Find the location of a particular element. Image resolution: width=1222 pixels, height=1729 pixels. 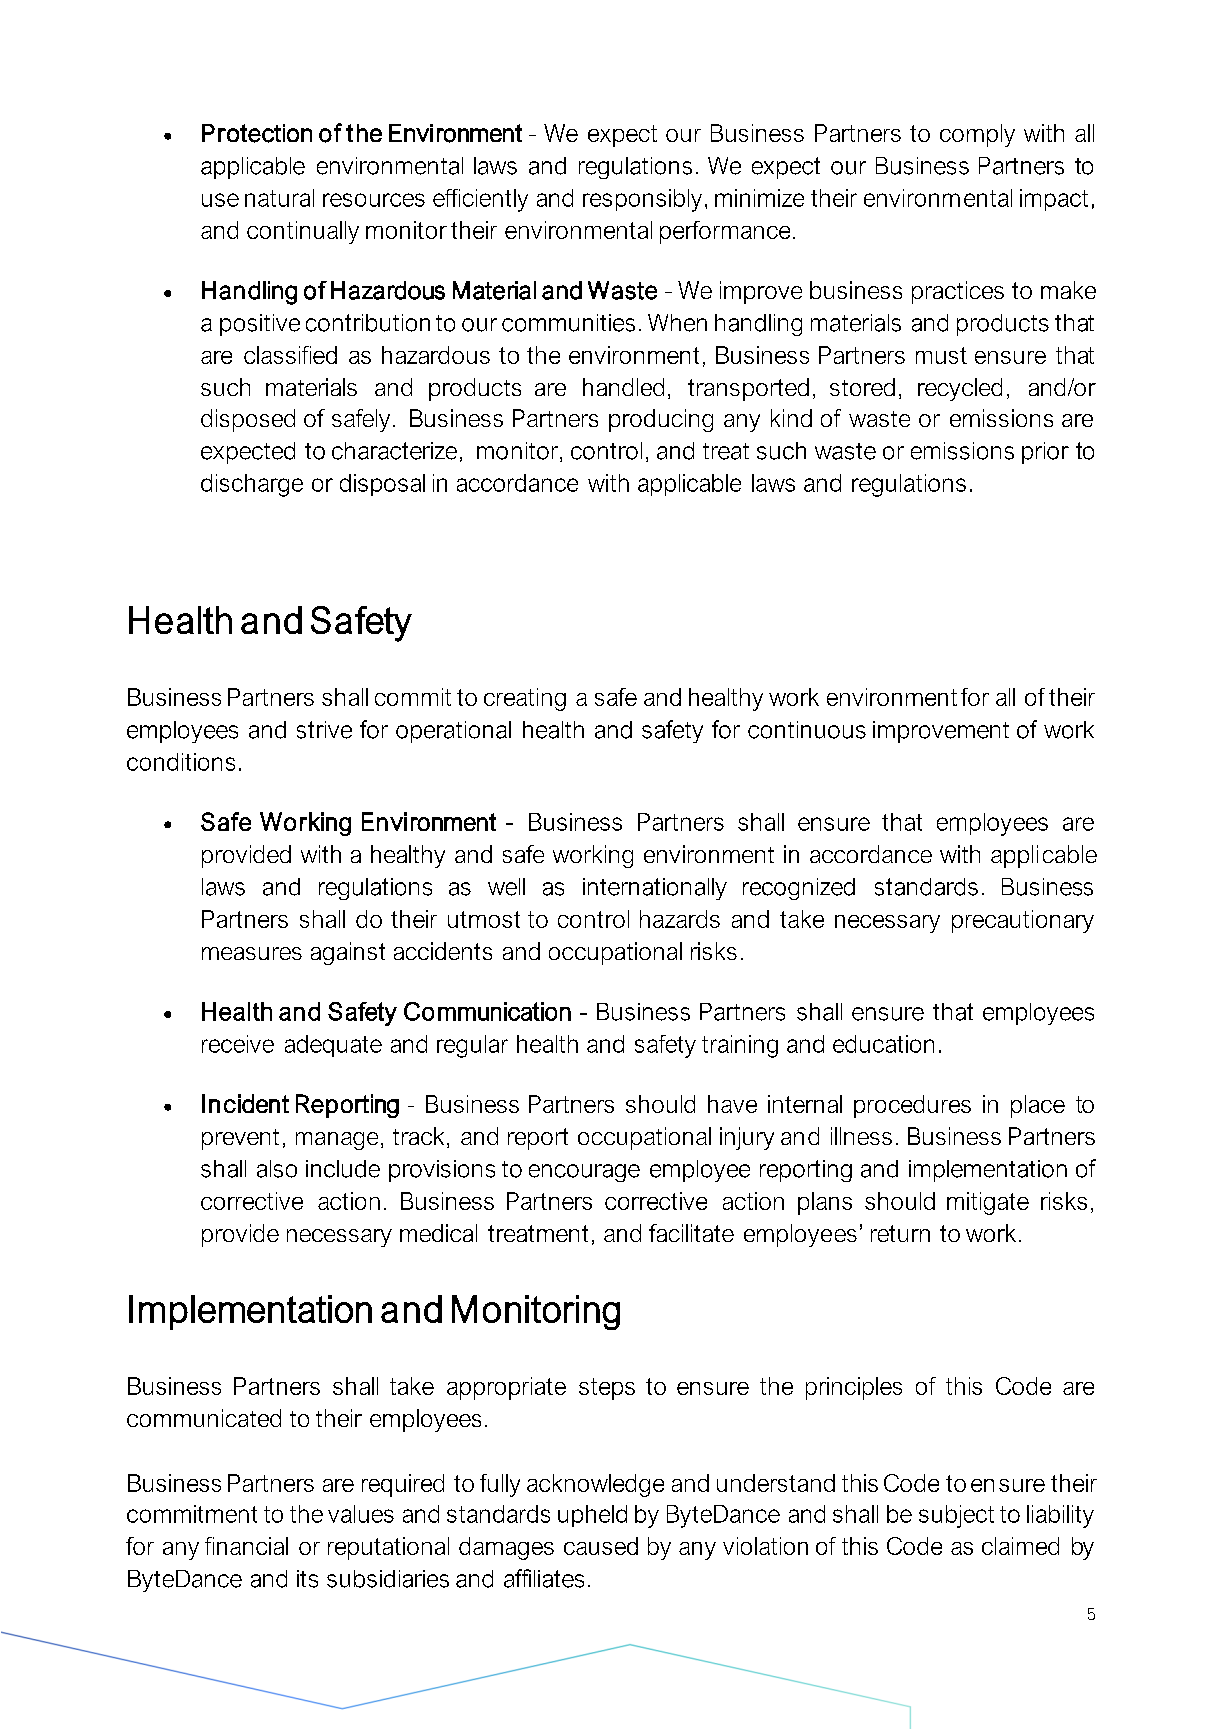

comply is located at coordinates (977, 135).
